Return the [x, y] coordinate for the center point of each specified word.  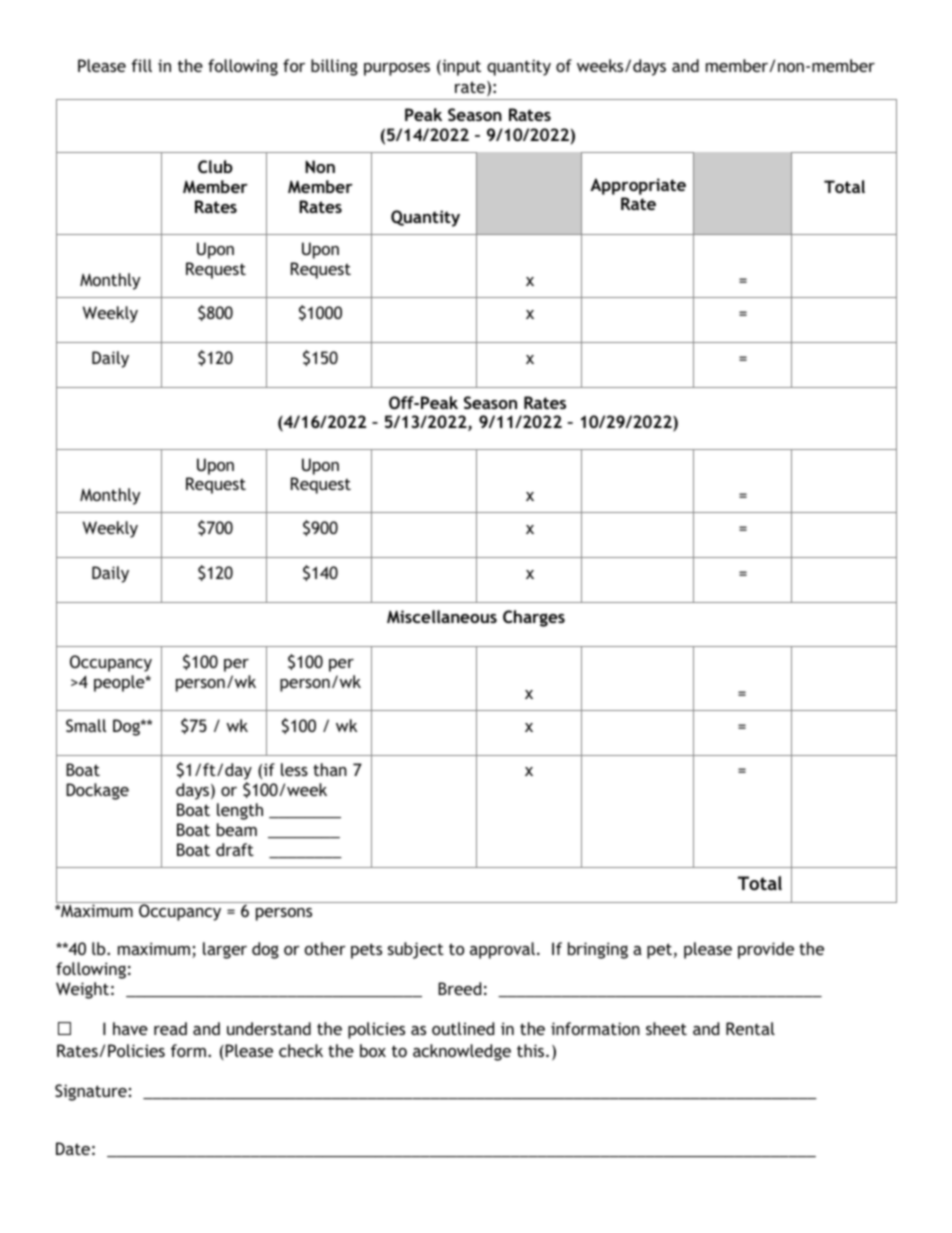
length [240, 811]
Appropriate [638, 186]
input [460, 67]
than [330, 769]
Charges [534, 618]
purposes [397, 69]
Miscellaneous [442, 616]
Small [86, 725]
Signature [91, 1092]
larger [225, 950]
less [294, 769]
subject [416, 950]
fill [141, 65]
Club [215, 166]
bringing [598, 950]
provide [766, 950]
